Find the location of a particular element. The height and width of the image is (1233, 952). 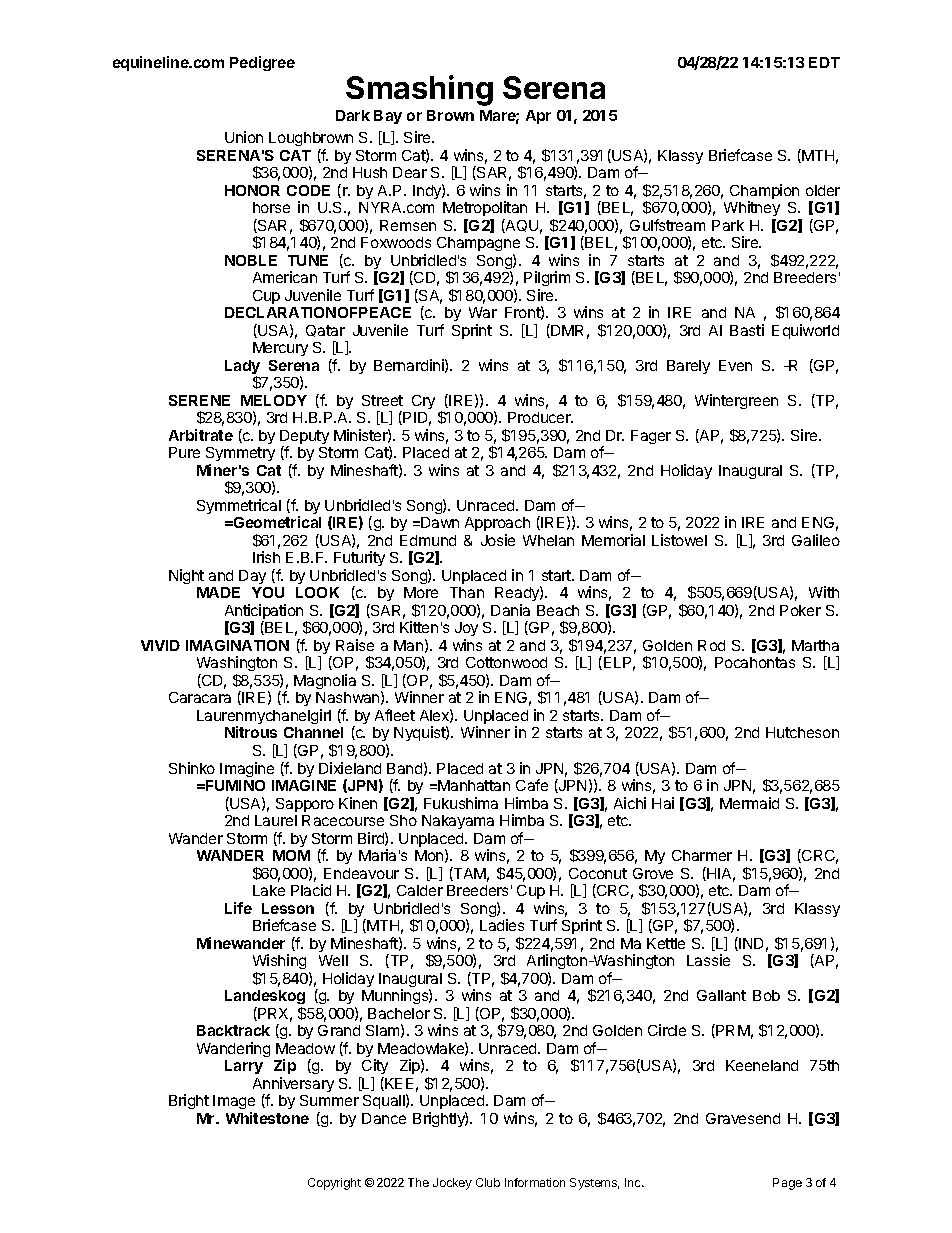

Apr is located at coordinates (538, 117).
